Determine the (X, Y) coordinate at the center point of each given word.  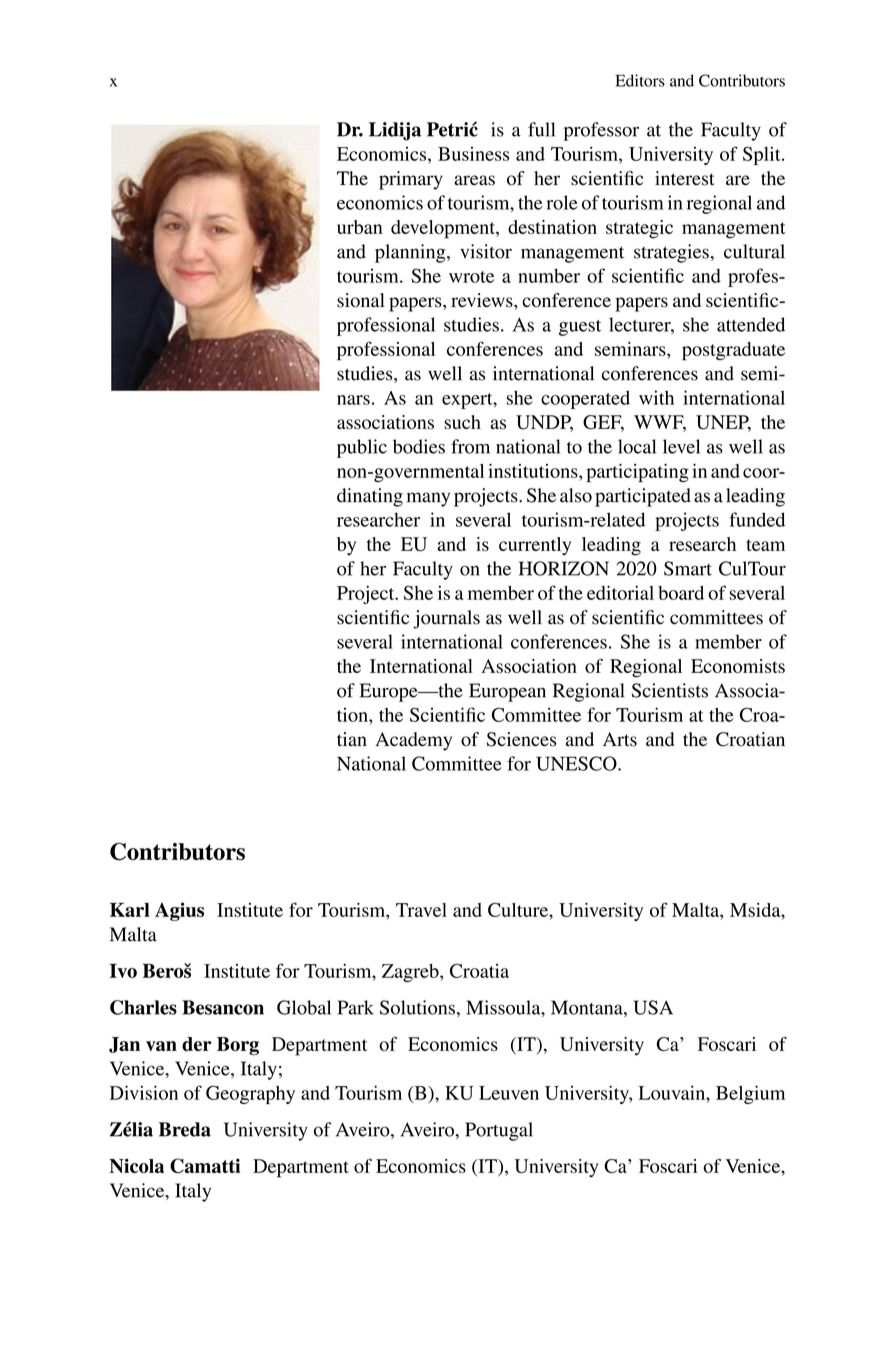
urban (360, 227)
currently (535, 546)
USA (653, 1007)
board (681, 593)
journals (446, 619)
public (362, 448)
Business (473, 154)
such (462, 422)
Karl (130, 909)
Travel (421, 910)
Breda (185, 1129)
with (656, 397)
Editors (640, 80)
